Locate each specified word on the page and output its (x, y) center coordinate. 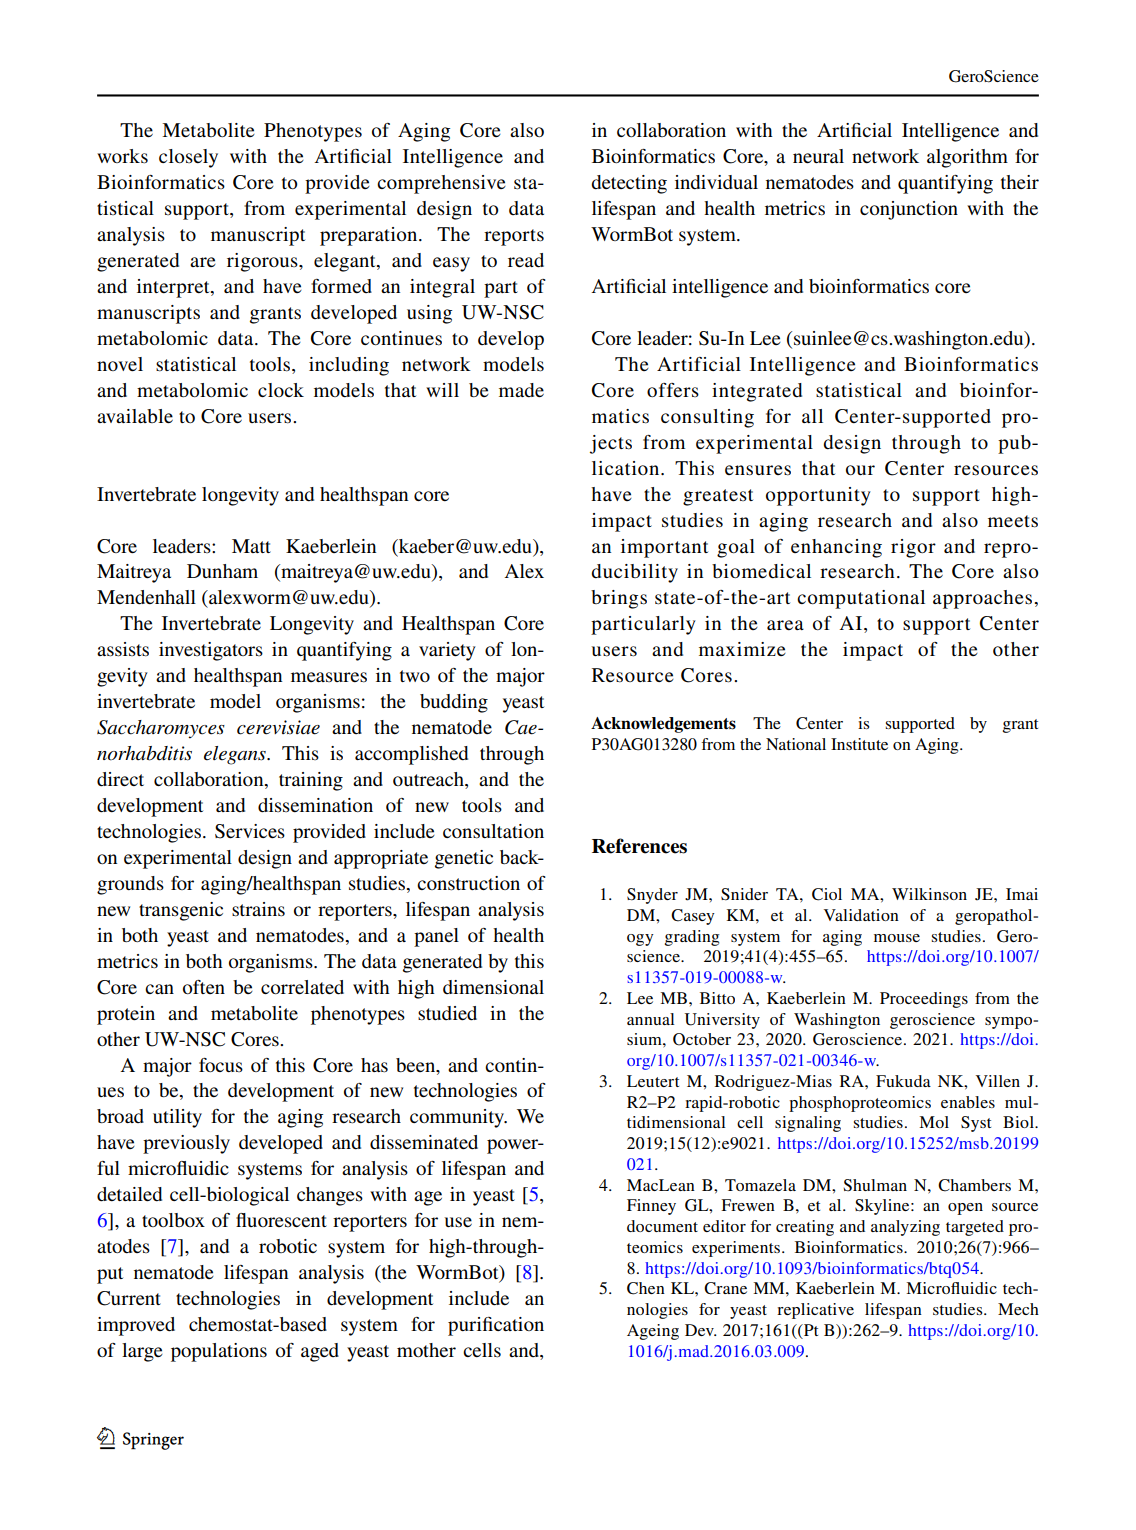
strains (258, 909)
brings (619, 599)
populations (219, 1352)
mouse (897, 938)
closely (188, 158)
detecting (629, 184)
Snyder (652, 896)
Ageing (653, 1332)
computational (861, 599)
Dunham (222, 571)
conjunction (909, 210)
